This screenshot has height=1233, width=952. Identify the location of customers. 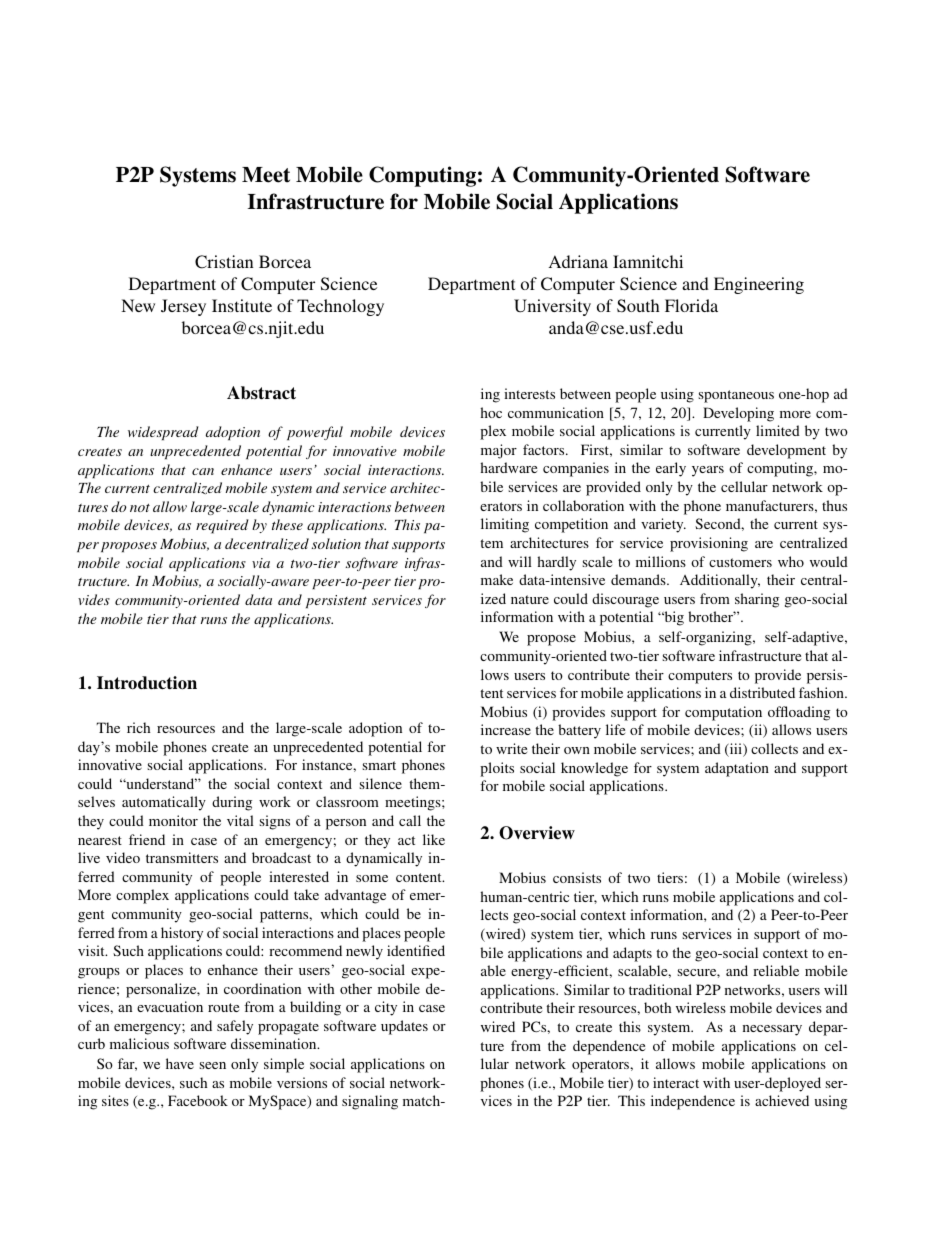
(740, 562).
